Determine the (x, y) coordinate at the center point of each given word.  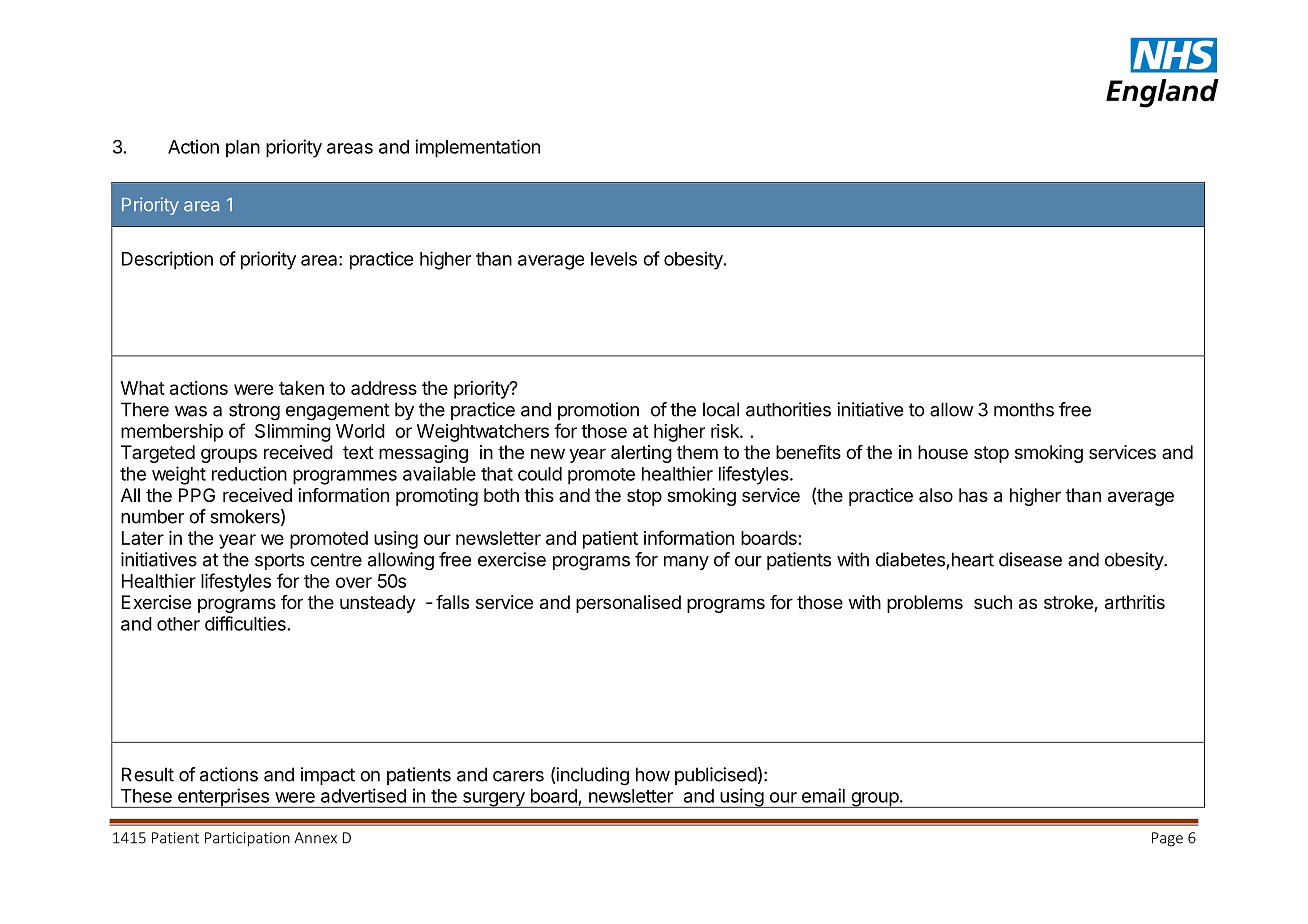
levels (614, 259)
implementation (477, 148)
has (973, 495)
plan (243, 149)
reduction (249, 473)
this (539, 495)
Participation (247, 839)
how (653, 774)
